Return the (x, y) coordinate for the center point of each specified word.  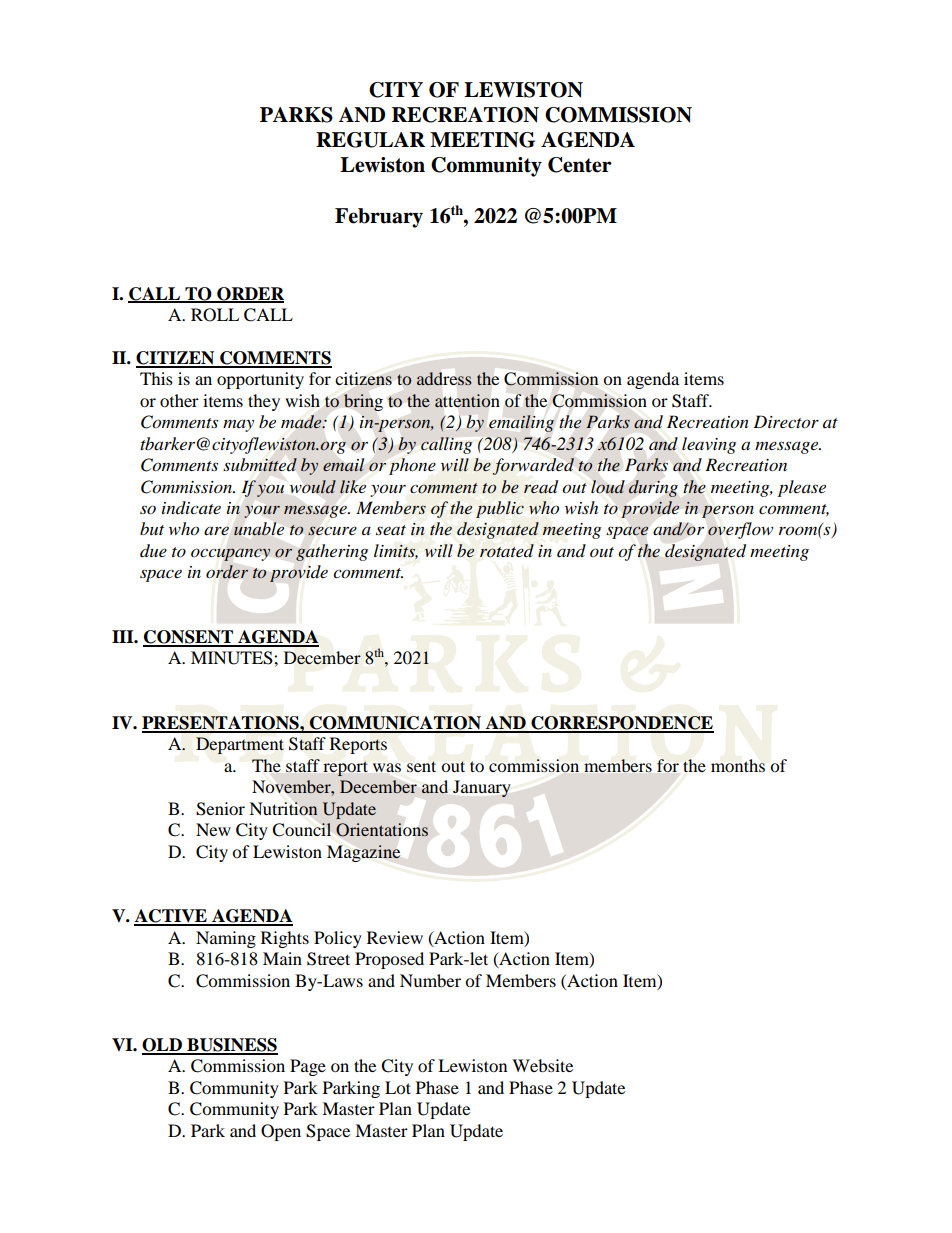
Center (580, 165)
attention (467, 400)
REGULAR (370, 140)
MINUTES (233, 658)
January (481, 788)
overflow (740, 530)
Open (281, 1132)
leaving (709, 445)
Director (786, 422)
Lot (398, 1087)
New (213, 829)
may (238, 426)
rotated (507, 550)
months (738, 765)
